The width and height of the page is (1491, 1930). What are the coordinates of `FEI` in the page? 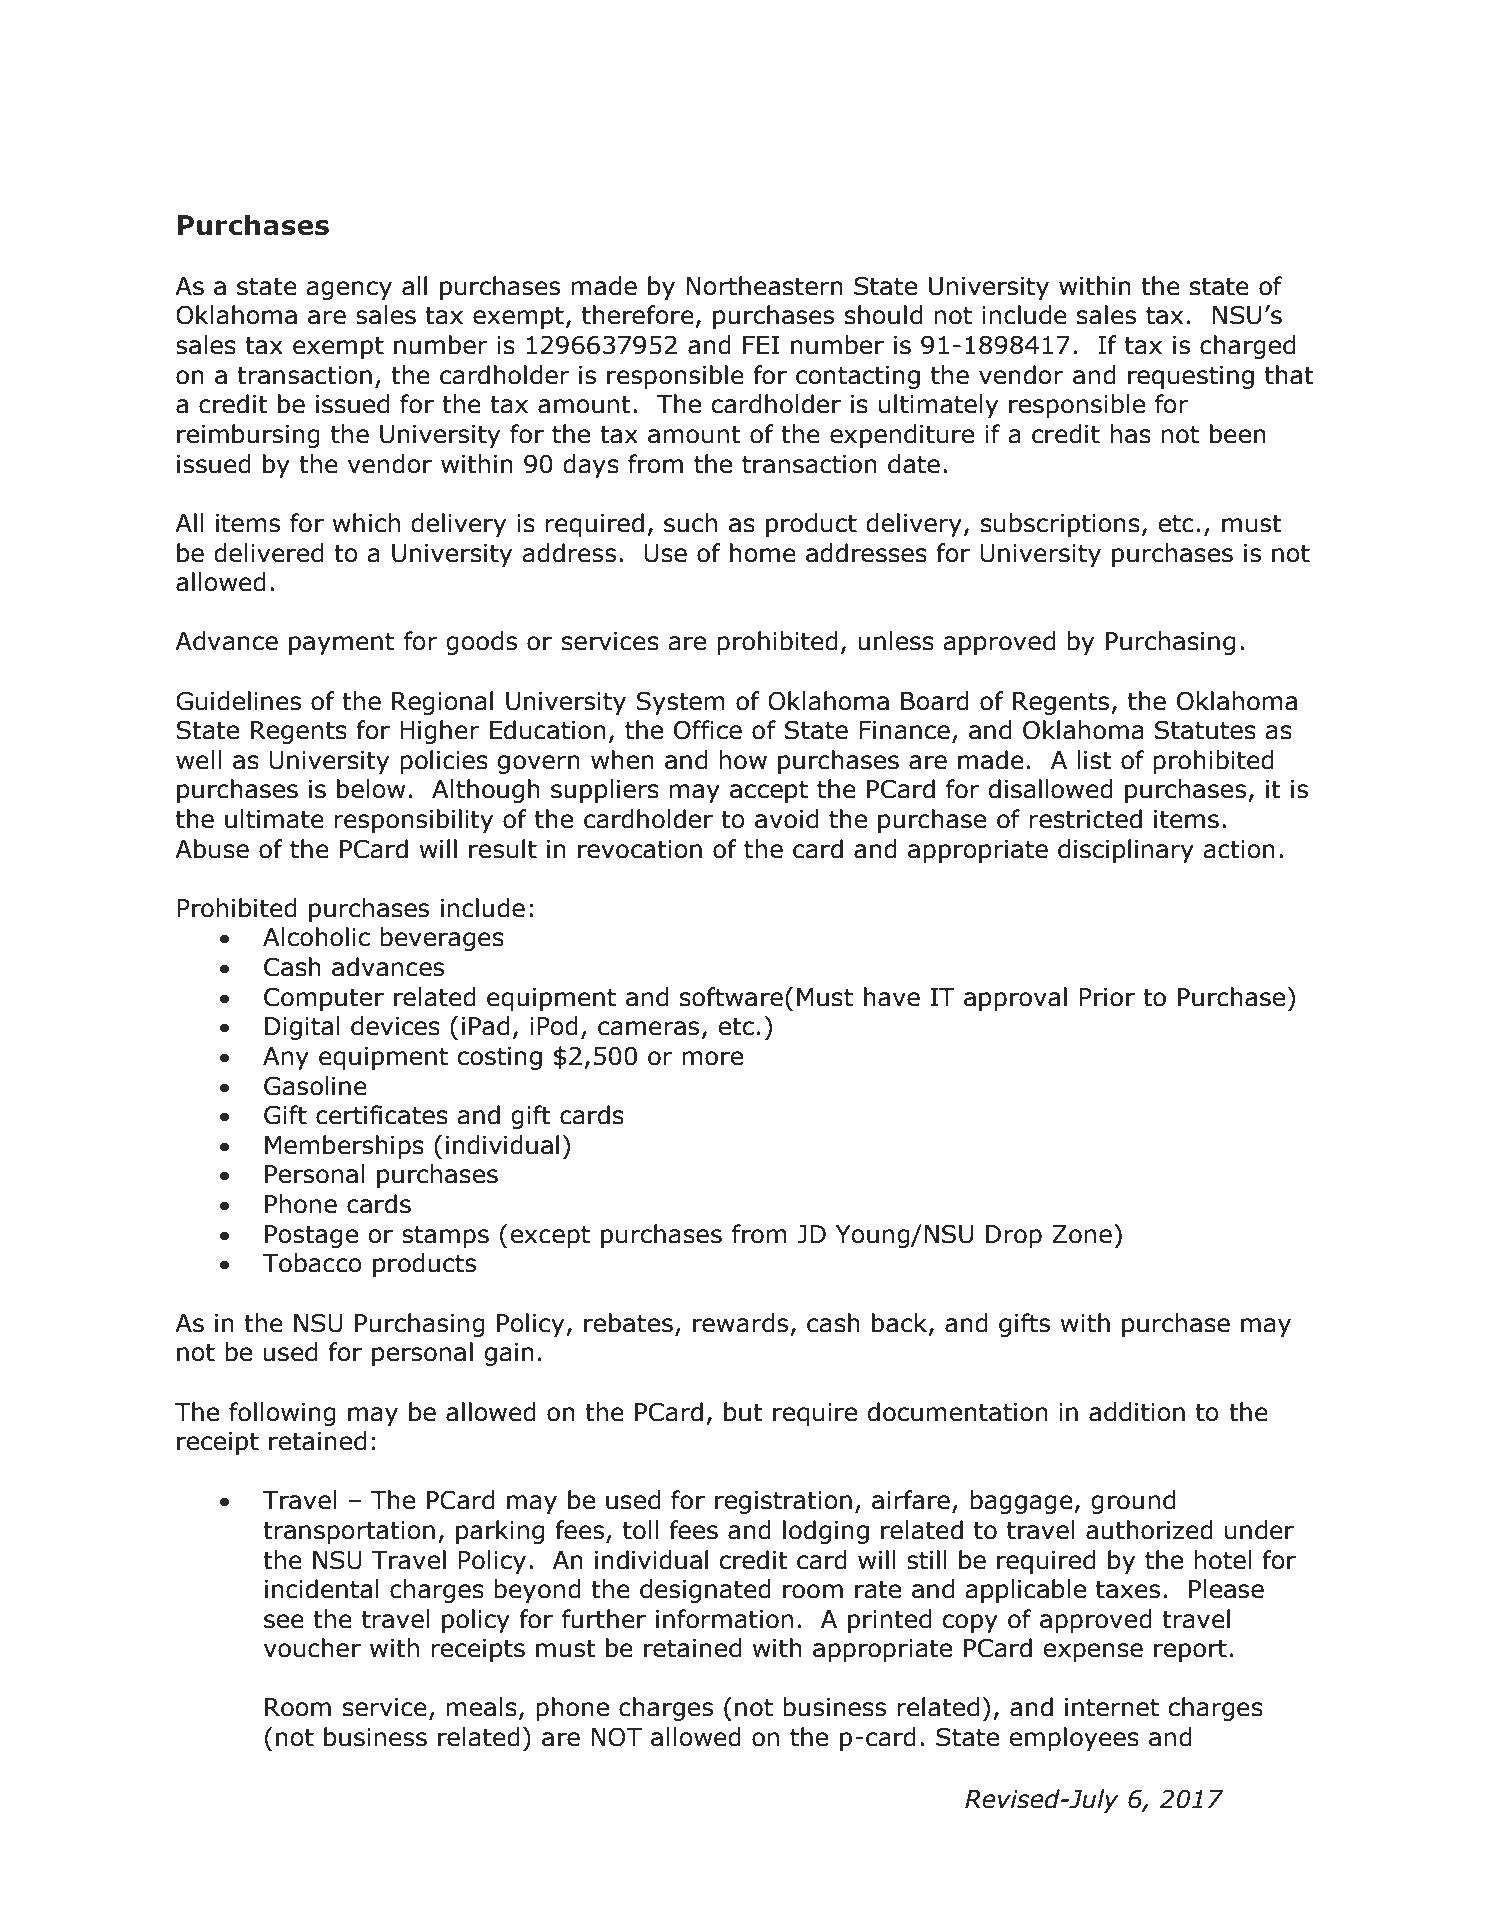 It's located at (761, 345).
